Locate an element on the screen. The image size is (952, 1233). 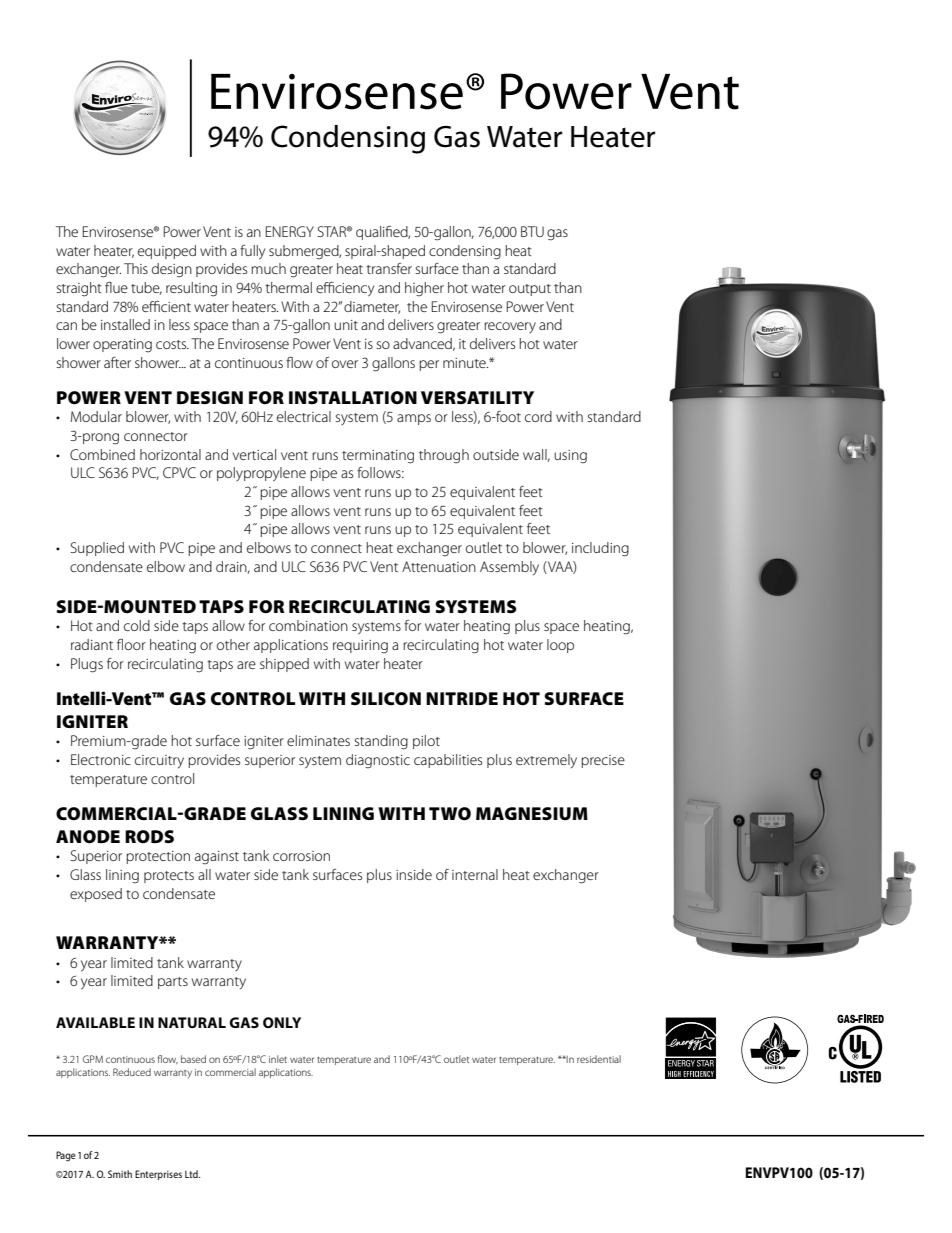
This is located at coordinates (136, 268).
